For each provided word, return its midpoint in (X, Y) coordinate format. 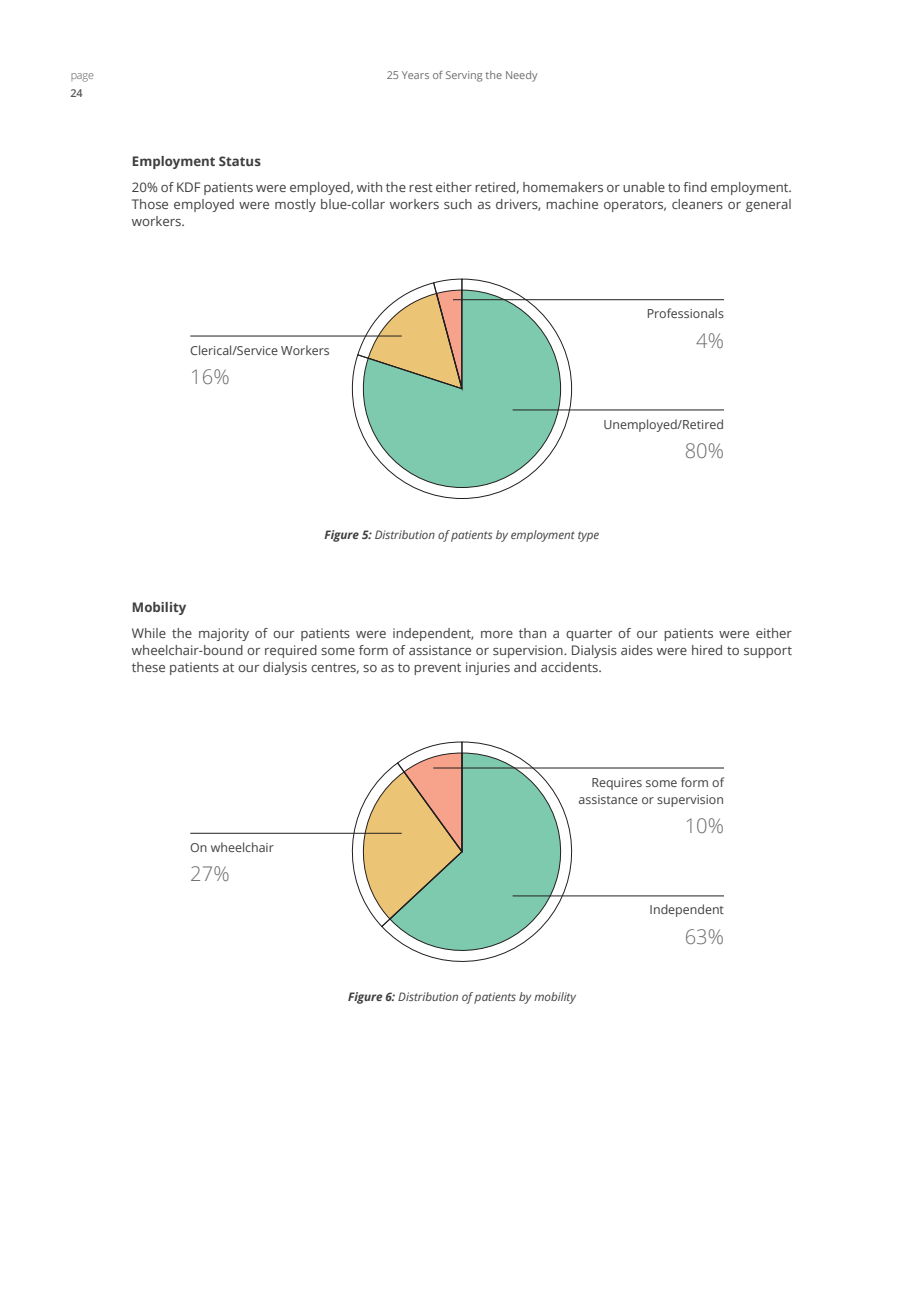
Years (415, 75)
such (458, 204)
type (588, 536)
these (148, 667)
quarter (589, 635)
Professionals (686, 313)
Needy (521, 76)
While (149, 633)
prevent (437, 669)
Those (150, 204)
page (82, 77)
